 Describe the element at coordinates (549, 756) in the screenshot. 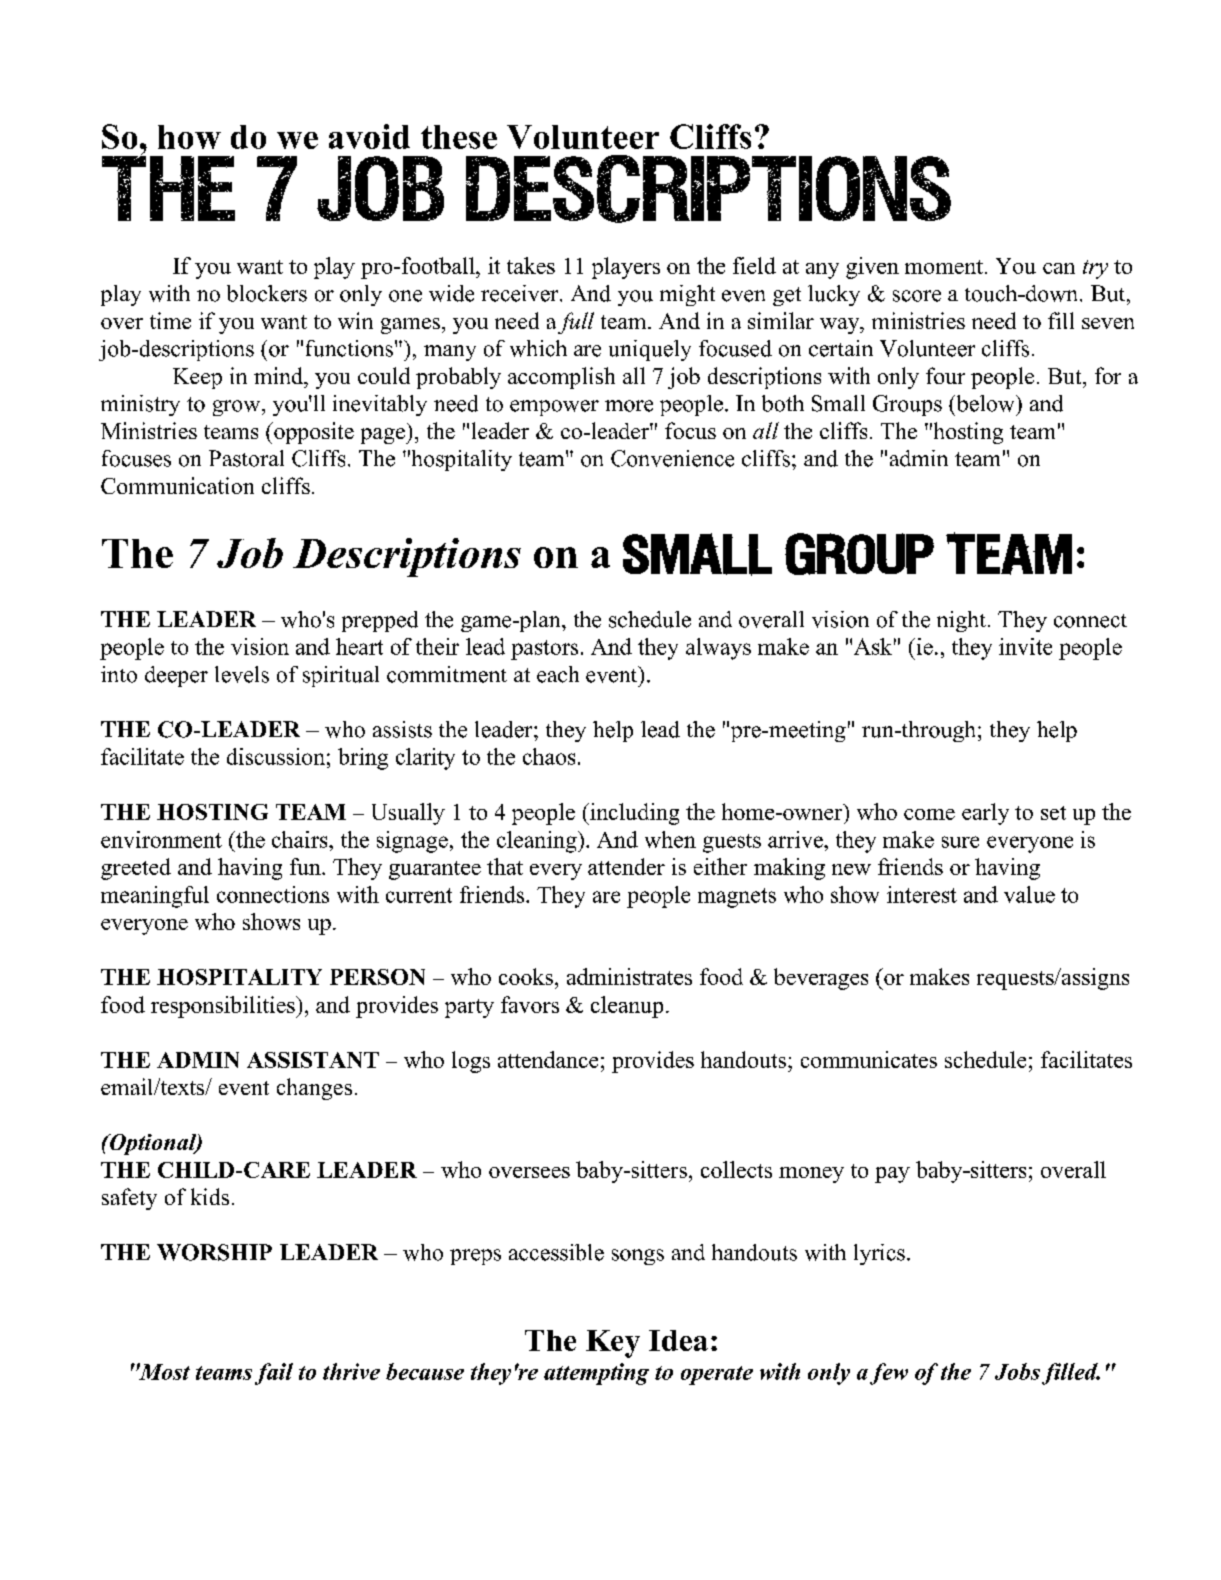

I see `chaos` at that location.
